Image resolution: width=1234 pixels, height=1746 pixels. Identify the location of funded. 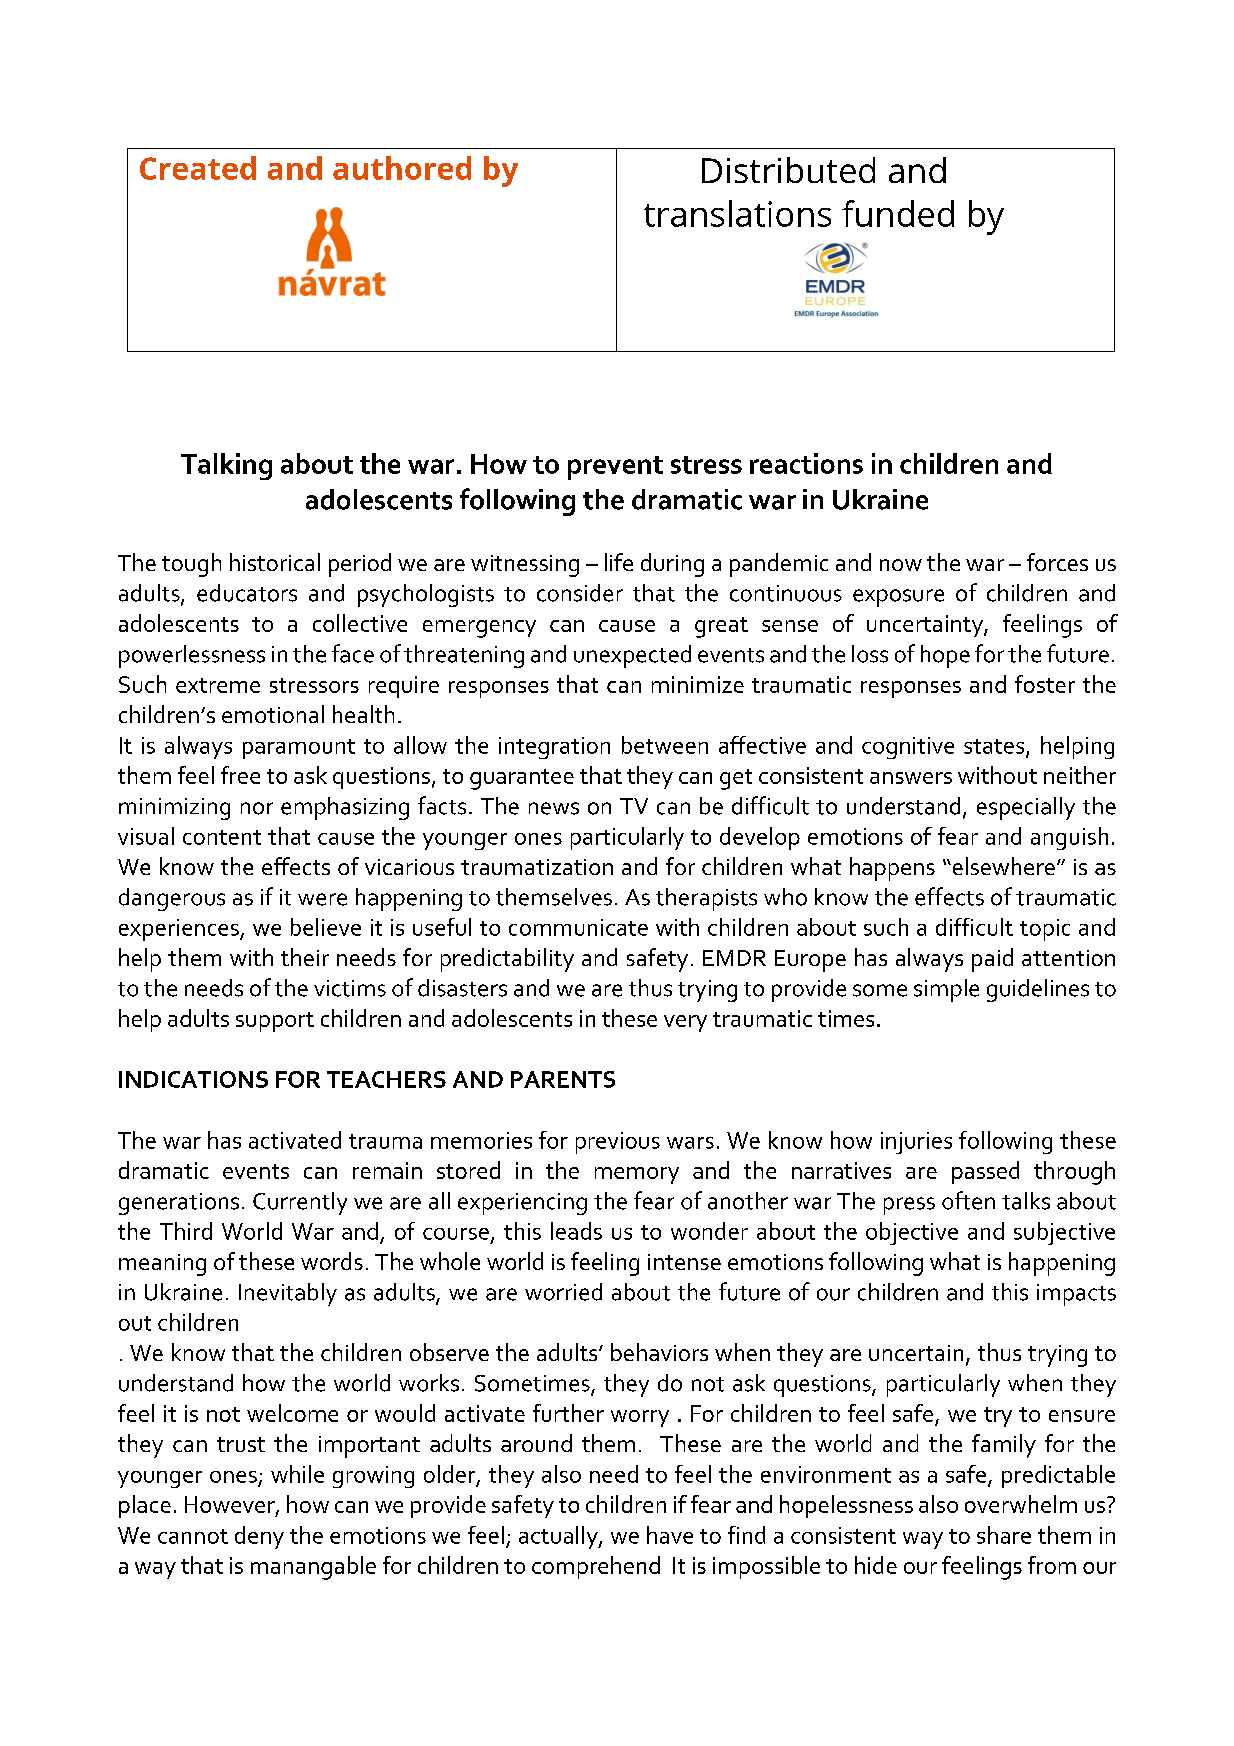
(898, 213).
